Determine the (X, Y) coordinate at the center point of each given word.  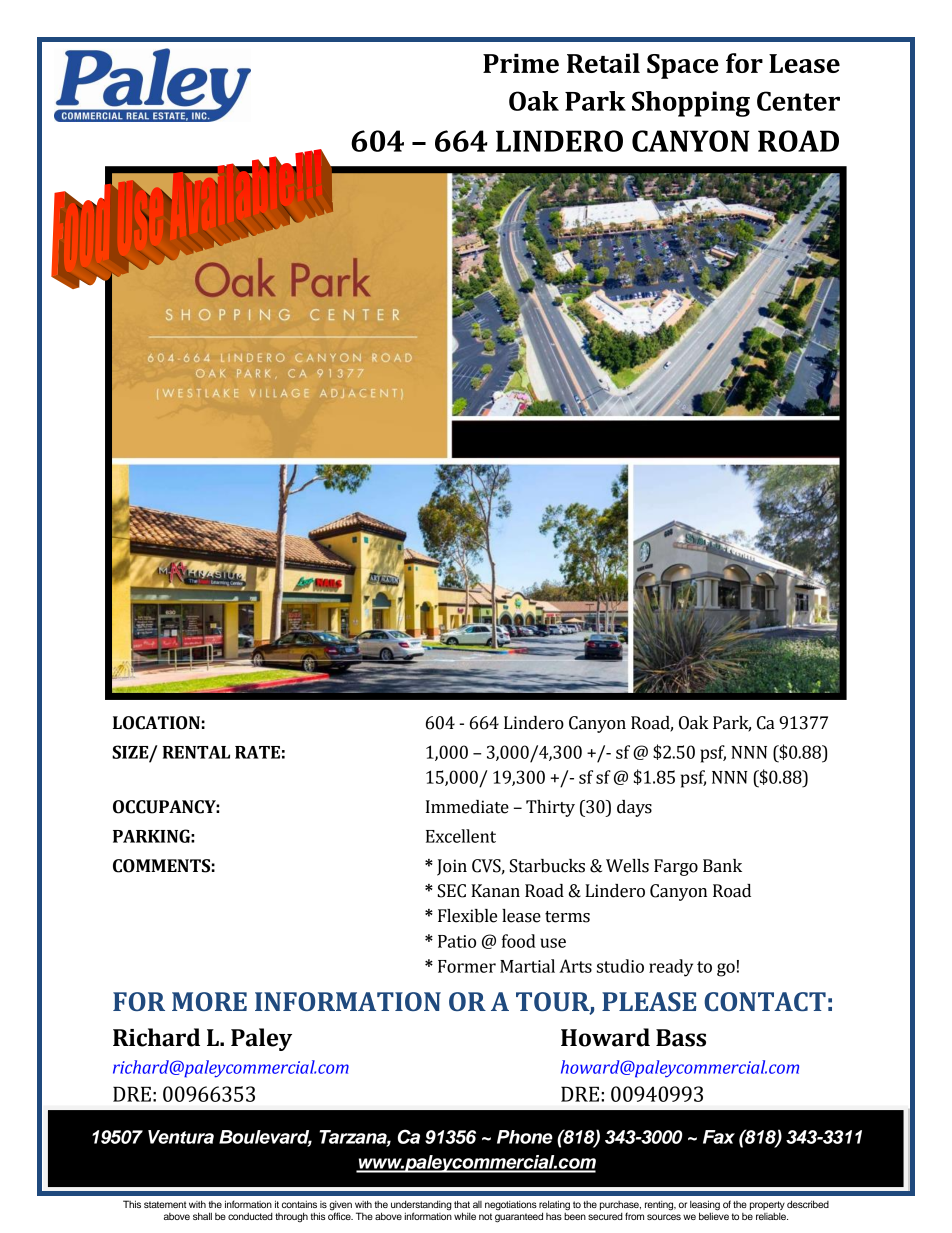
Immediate (467, 807)
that (462, 1204)
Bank (722, 866)
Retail (603, 63)
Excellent (461, 836)
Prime (521, 63)
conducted (250, 1216)
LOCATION (156, 723)
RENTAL (196, 752)
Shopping (691, 104)
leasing (705, 1206)
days (634, 808)
